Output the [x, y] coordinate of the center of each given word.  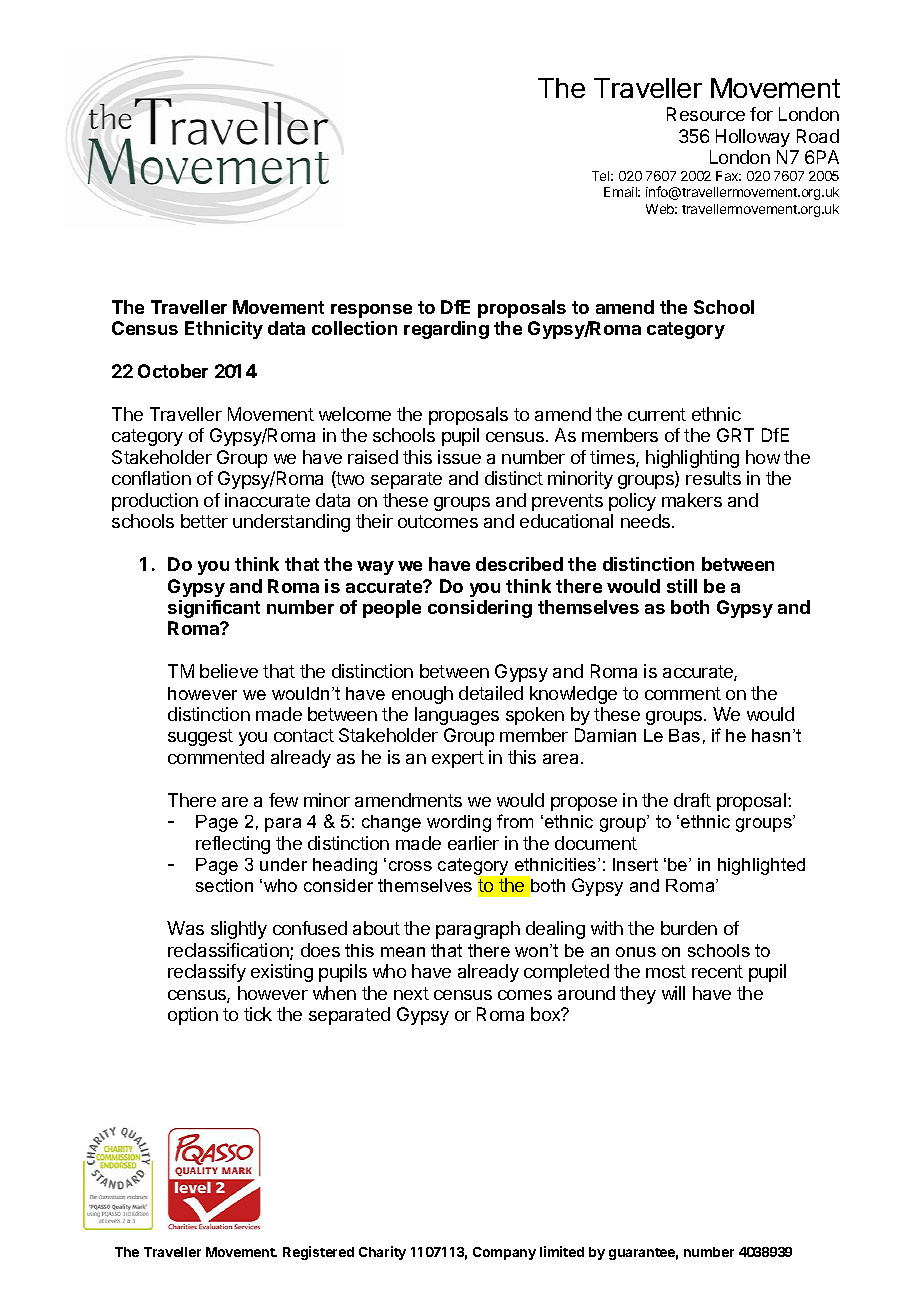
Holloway [753, 138]
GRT [735, 435]
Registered [318, 1253]
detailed [491, 693]
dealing [555, 930]
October [173, 371]
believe [229, 671]
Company [504, 1253]
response [371, 311]
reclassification [229, 951]
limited [562, 1251]
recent [717, 971]
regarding [446, 330]
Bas [684, 735]
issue [459, 457]
